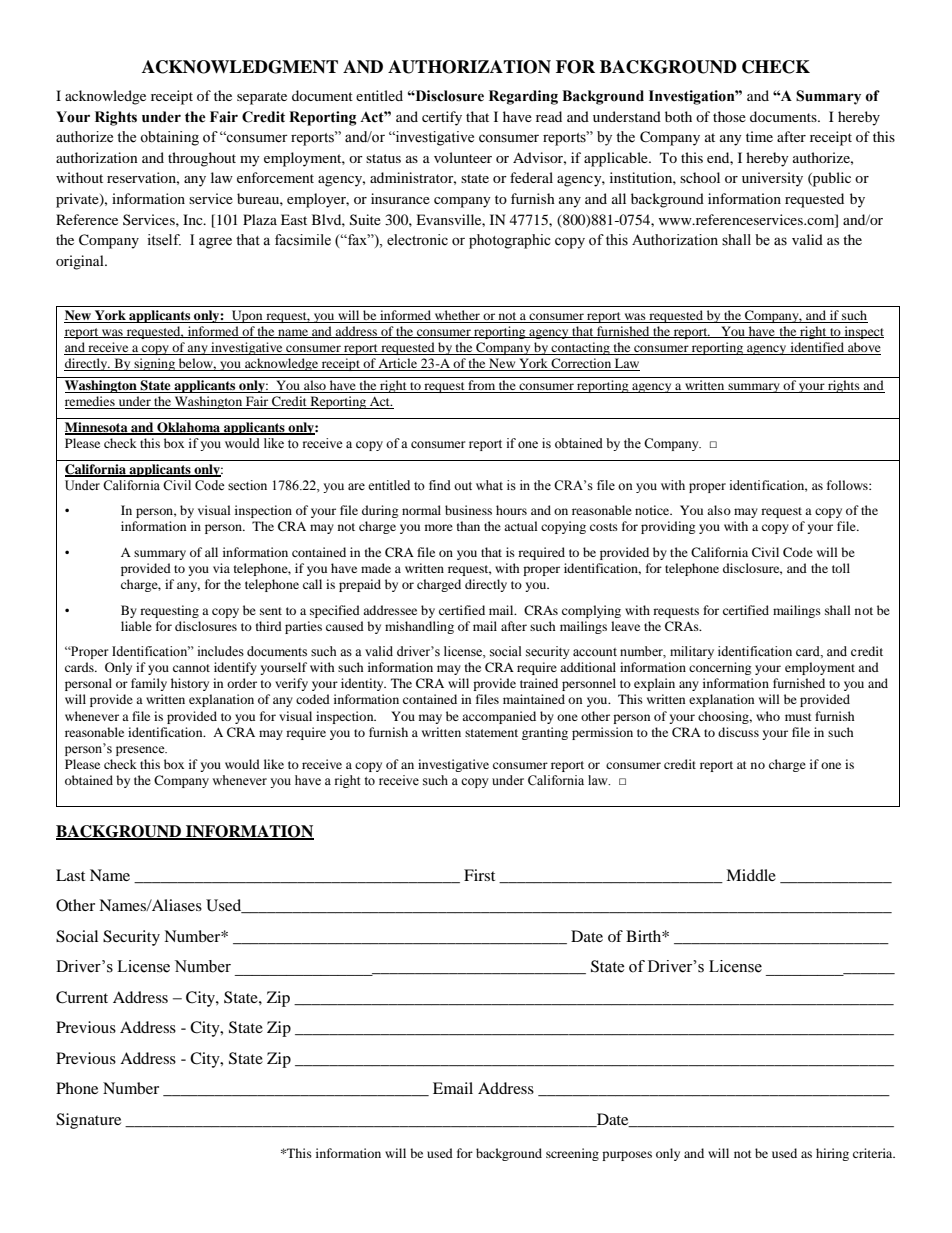  What do you see at coordinates (482, 386) in the screenshot?
I see `from` at bounding box center [482, 386].
